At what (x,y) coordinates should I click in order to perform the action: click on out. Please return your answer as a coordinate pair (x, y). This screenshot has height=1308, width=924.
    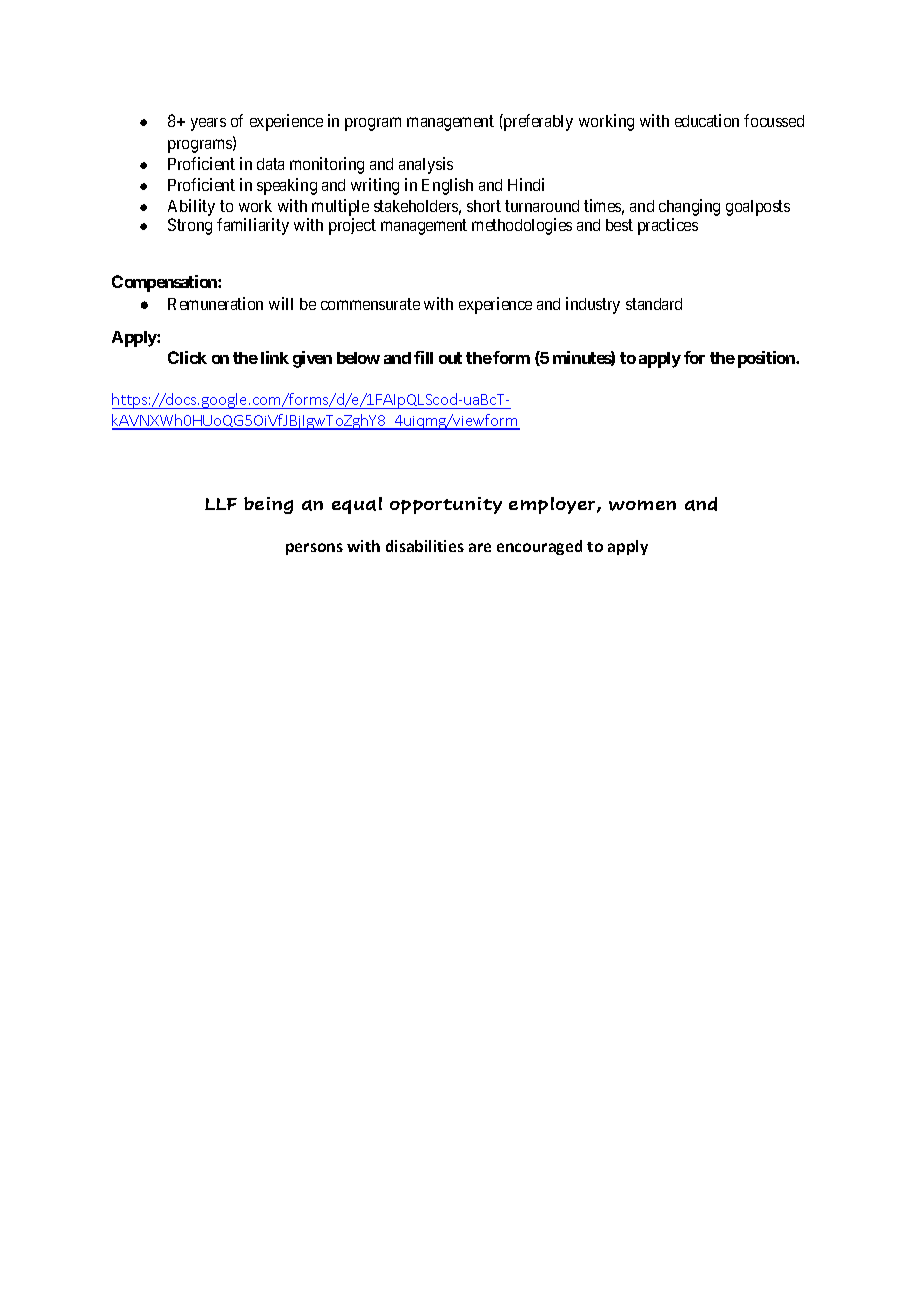
    Looking at the image, I should click on (450, 358).
